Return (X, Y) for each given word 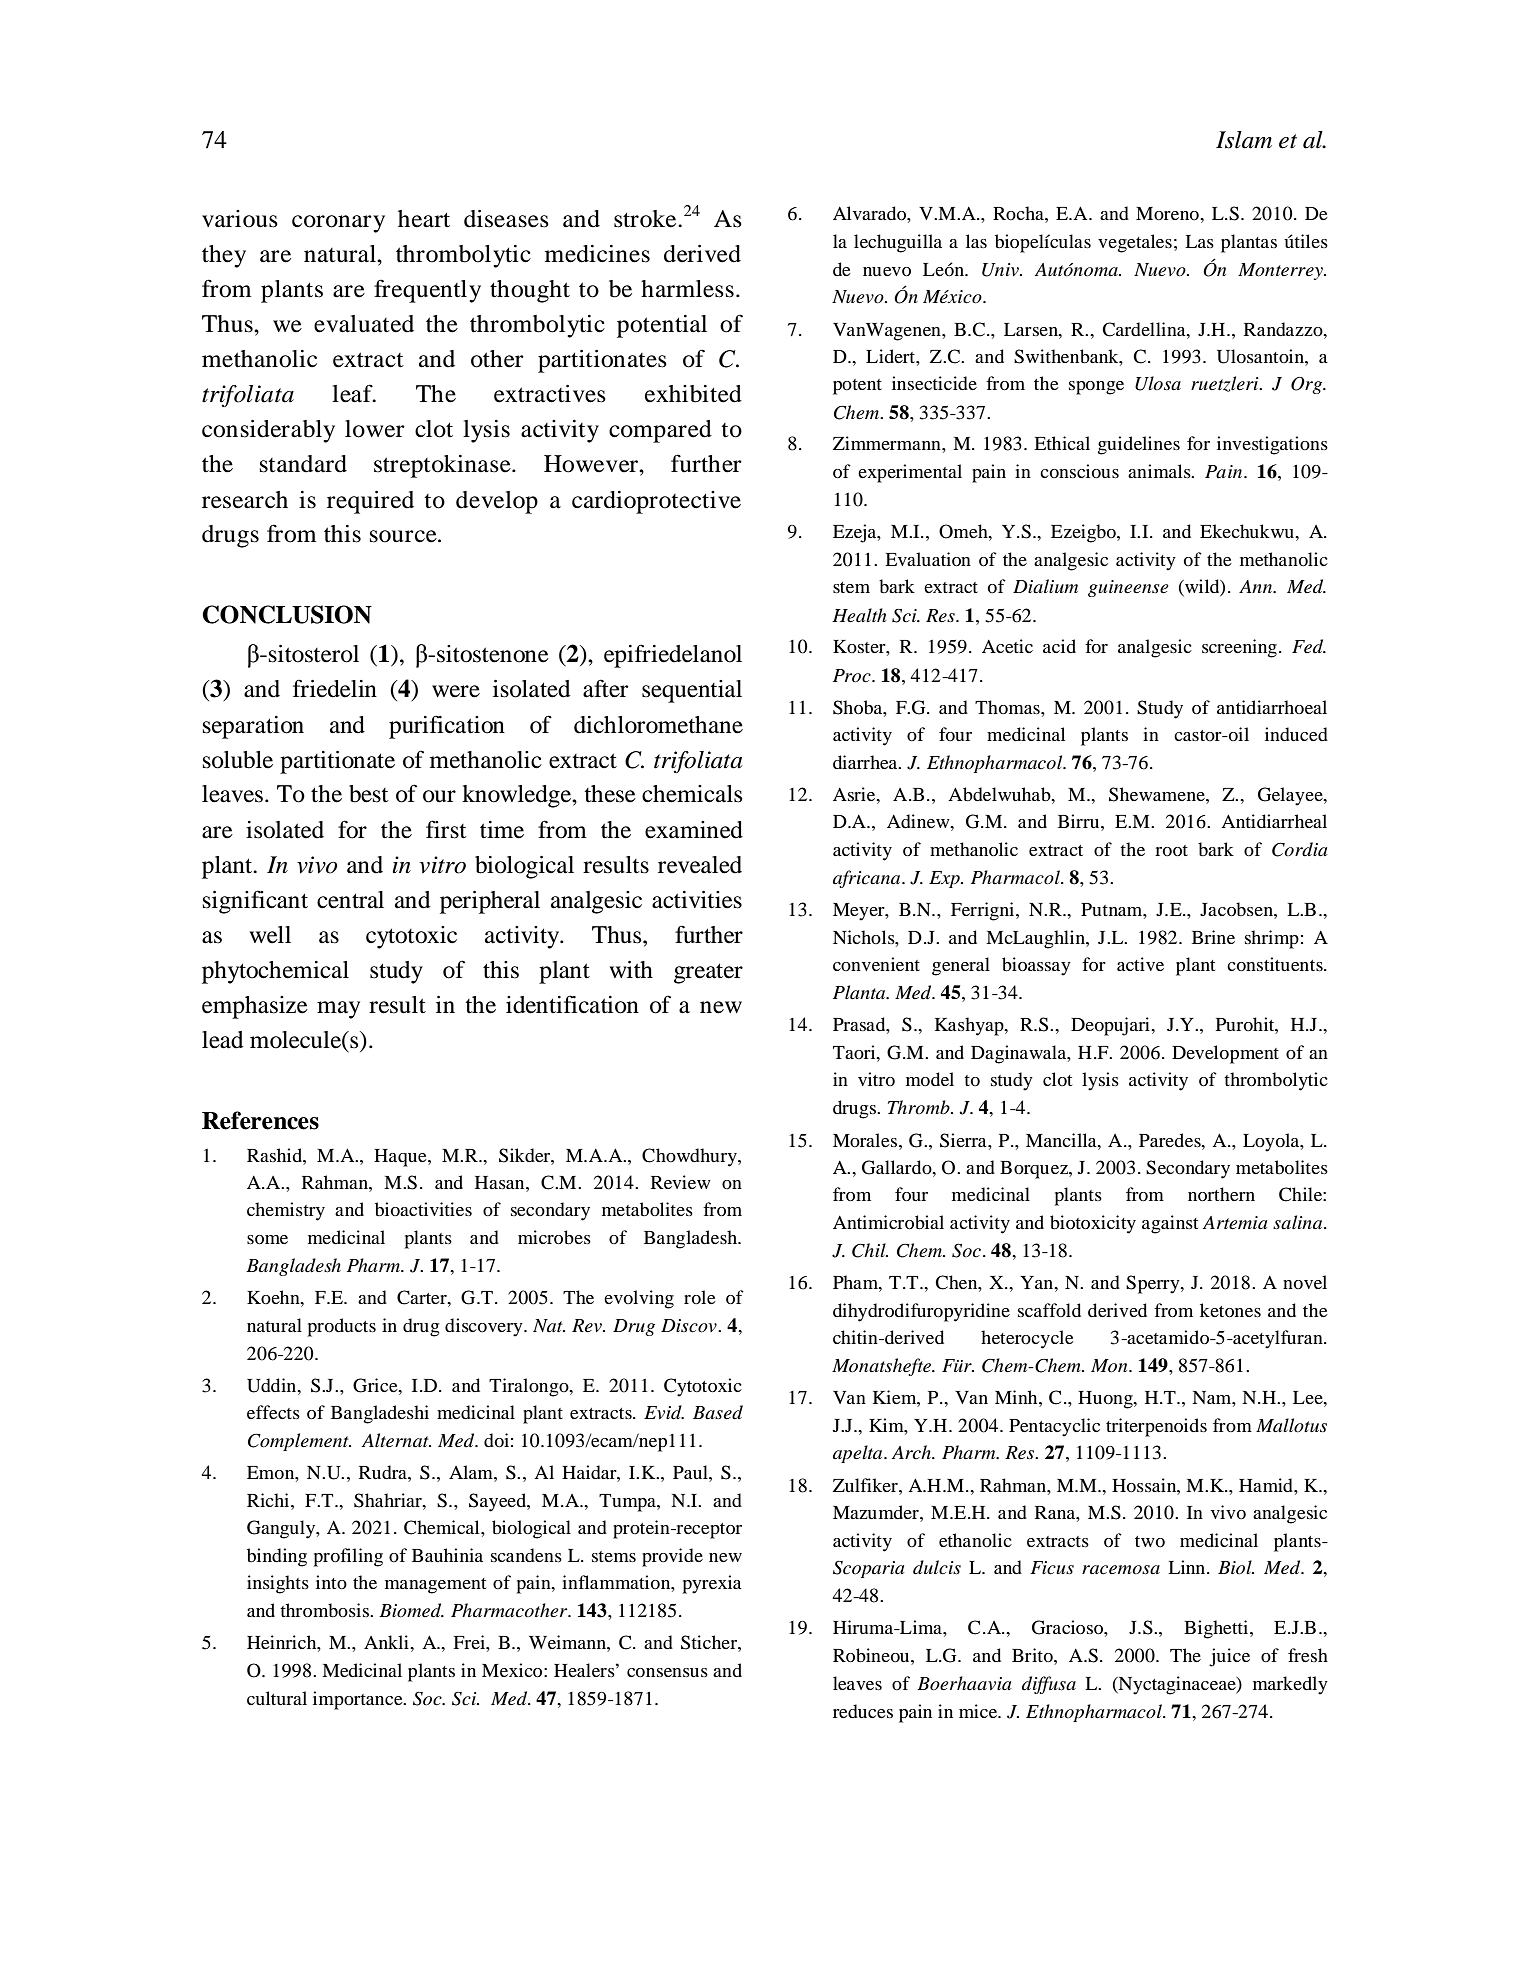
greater (708, 973)
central (350, 900)
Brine (1213, 937)
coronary (338, 224)
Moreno (1168, 213)
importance (359, 1700)
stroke (646, 219)
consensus (667, 1672)
